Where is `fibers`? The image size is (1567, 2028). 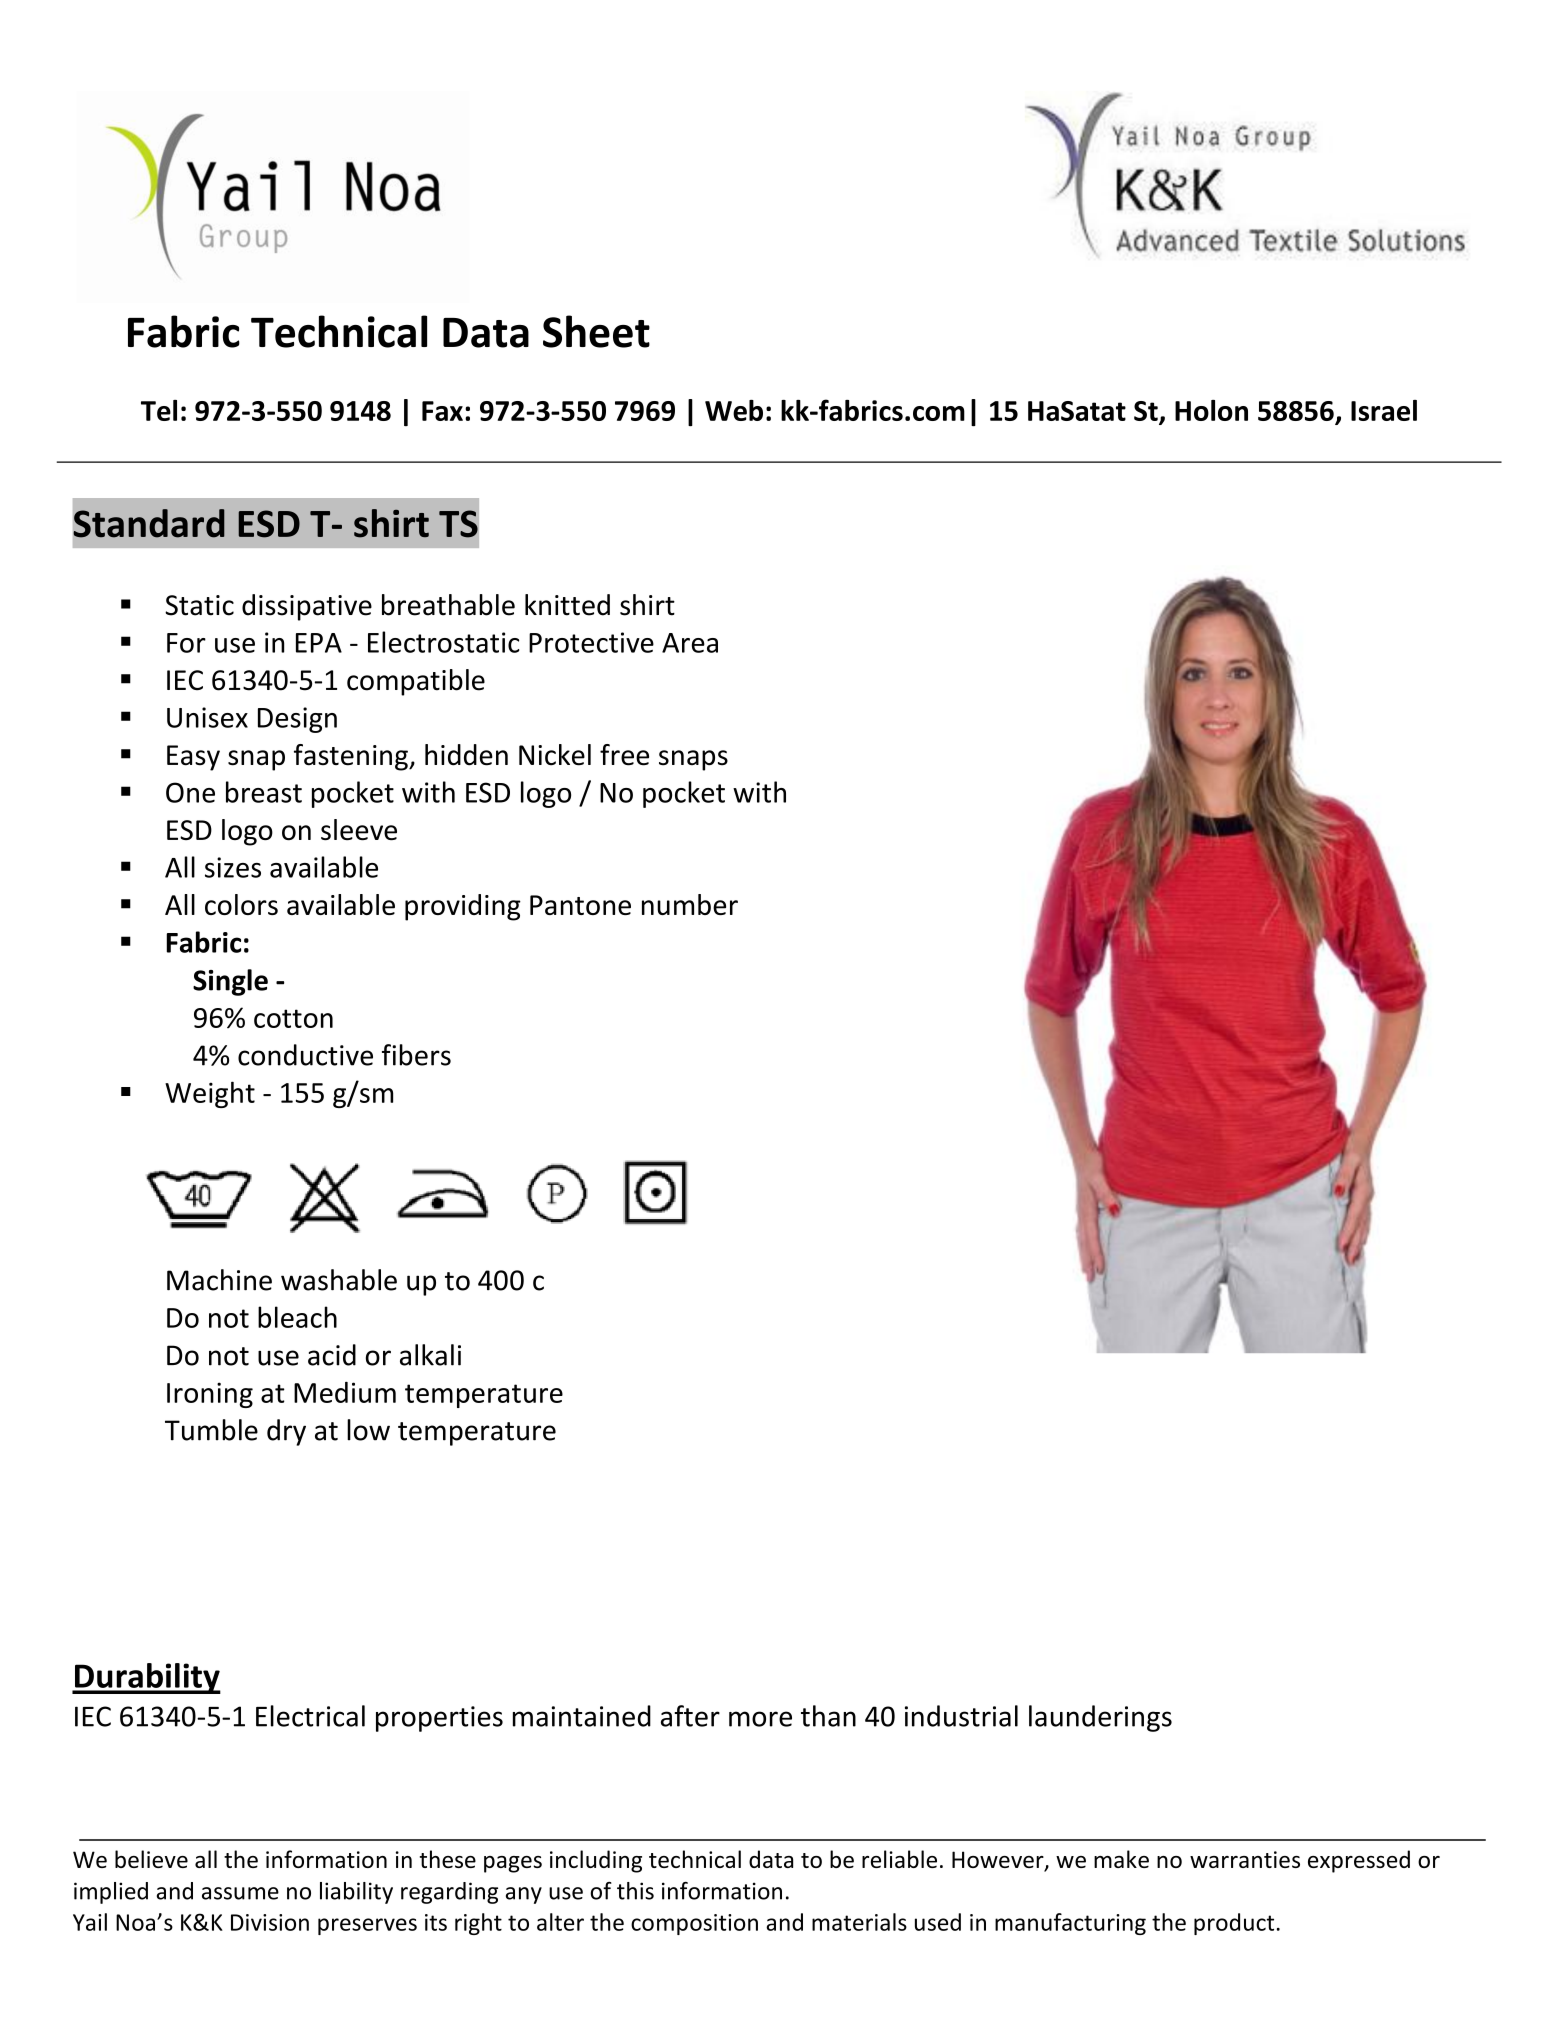
fibers is located at coordinates (416, 1055).
